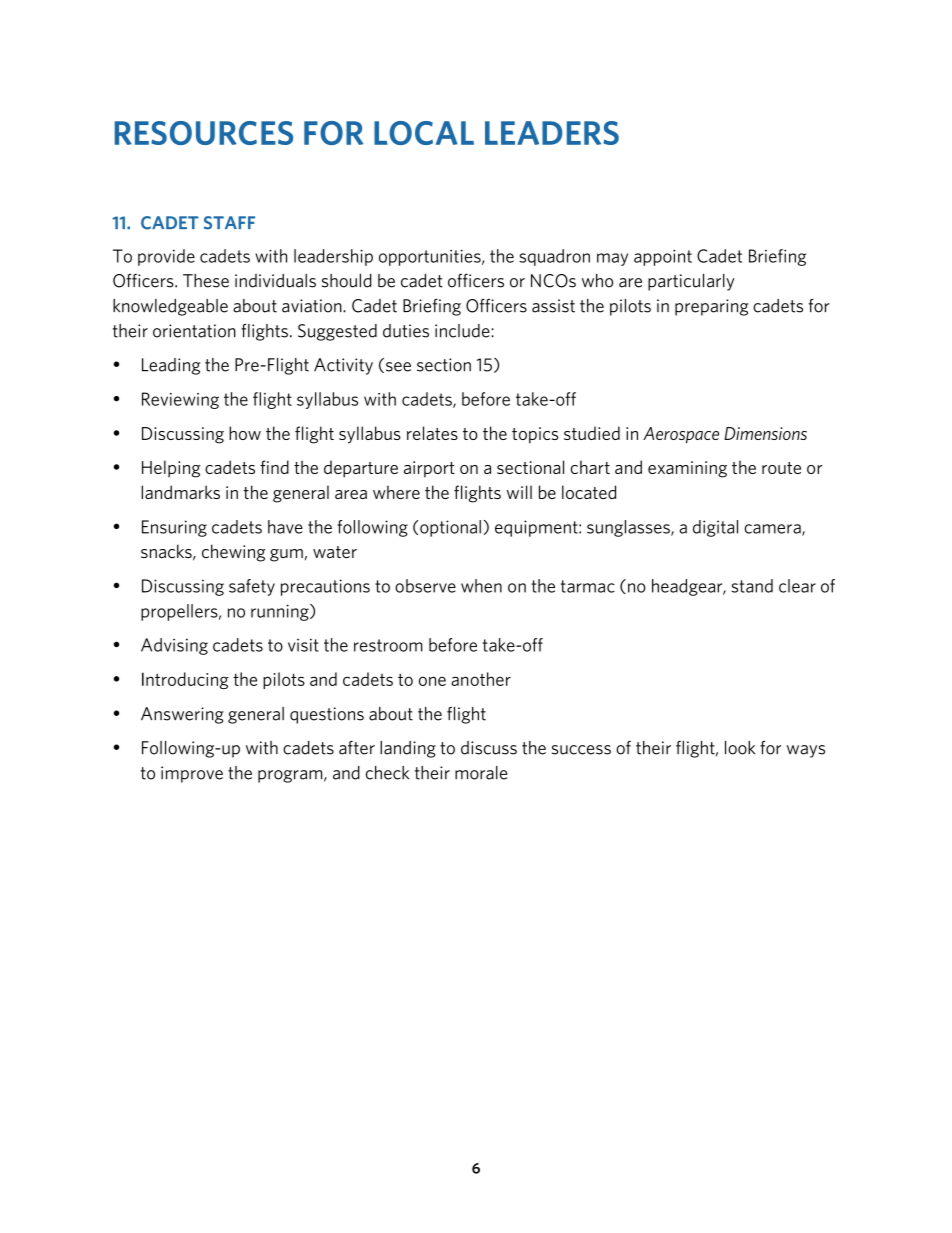 This page has height=1233, width=952. Describe the element at coordinates (463, 331) in the page. I see `include` at that location.
